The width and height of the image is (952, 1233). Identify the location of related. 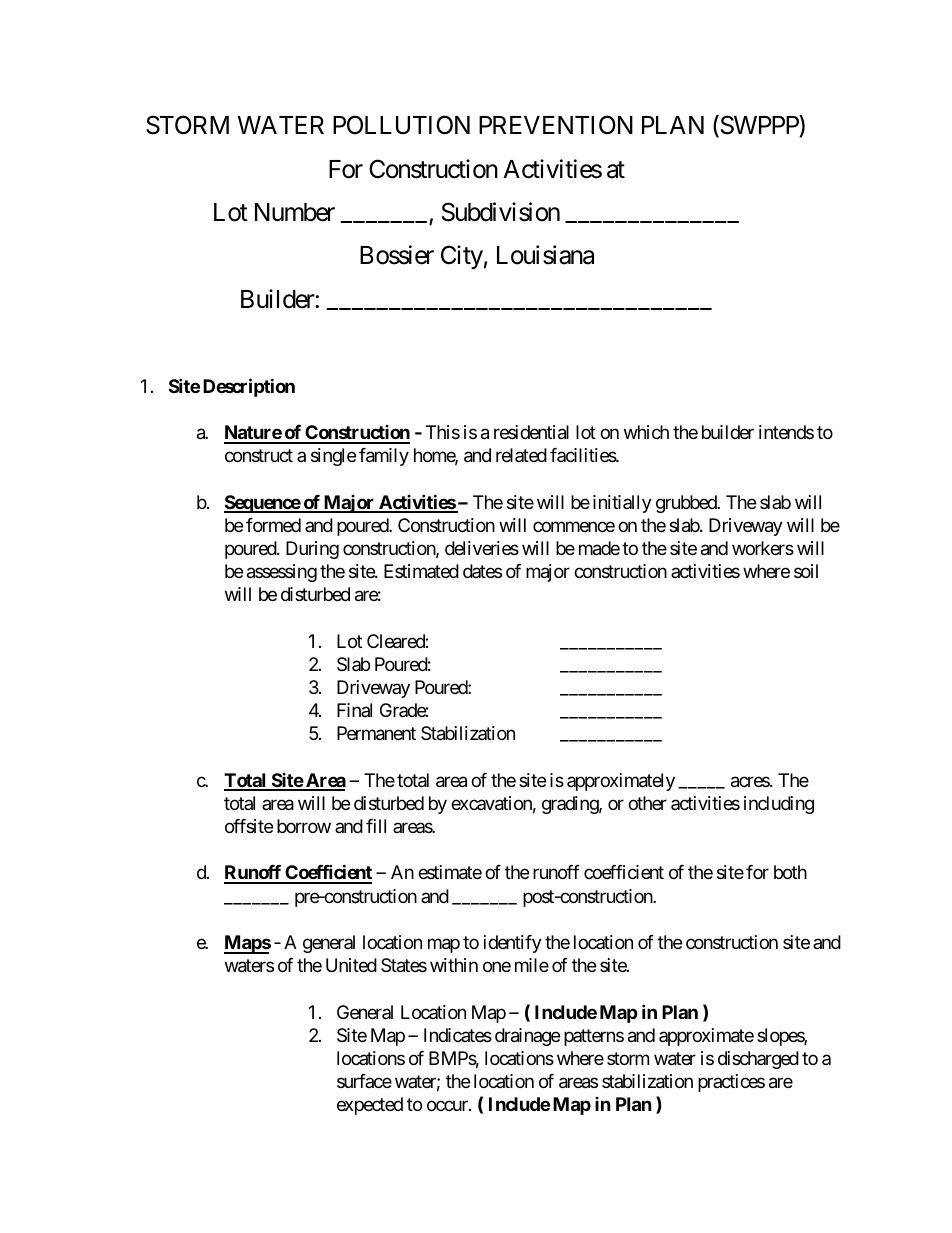
(521, 455).
